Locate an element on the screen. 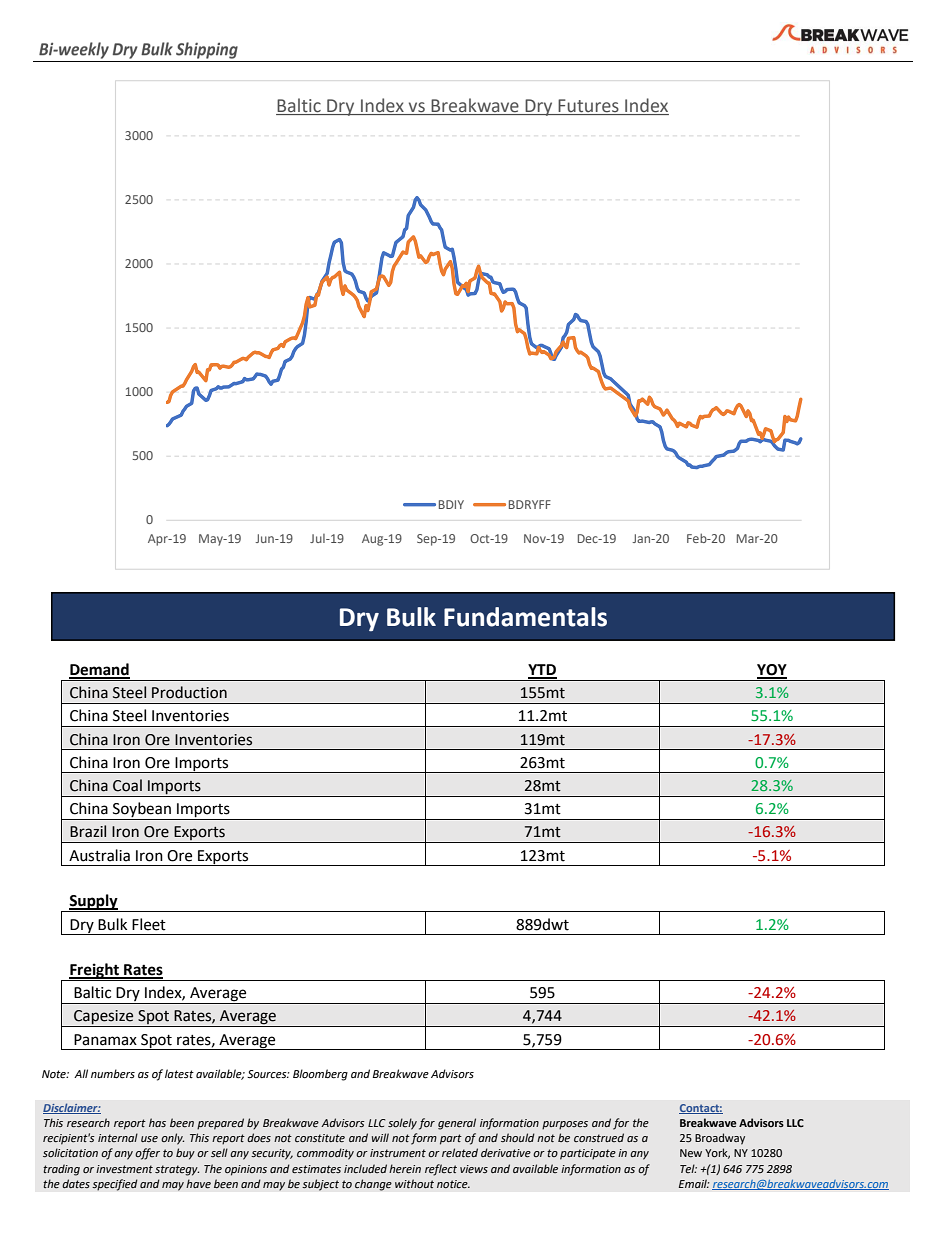 This screenshot has width=952, height=1233. Demand is located at coordinates (99, 670).
